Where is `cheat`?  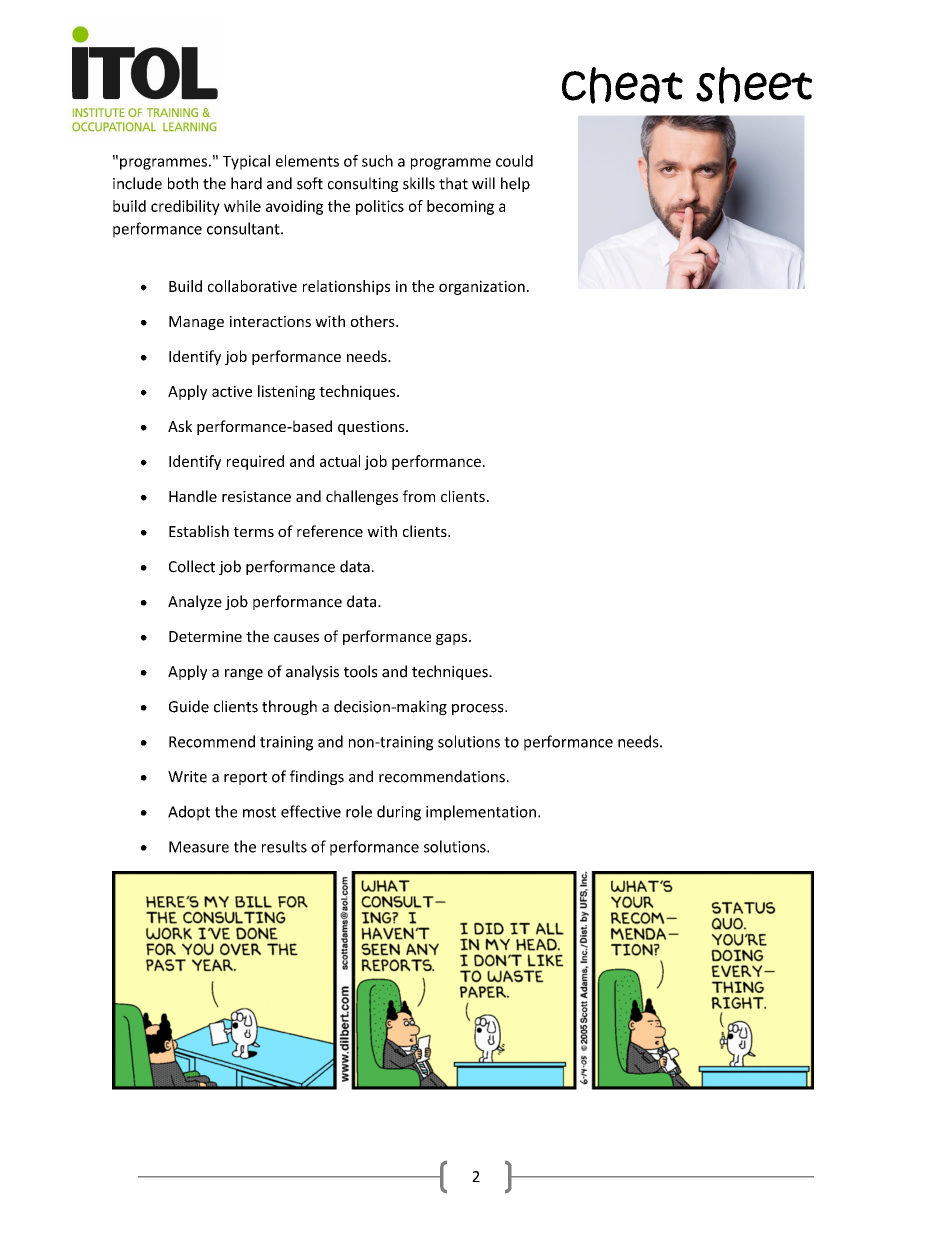
cheat is located at coordinates (622, 85).
